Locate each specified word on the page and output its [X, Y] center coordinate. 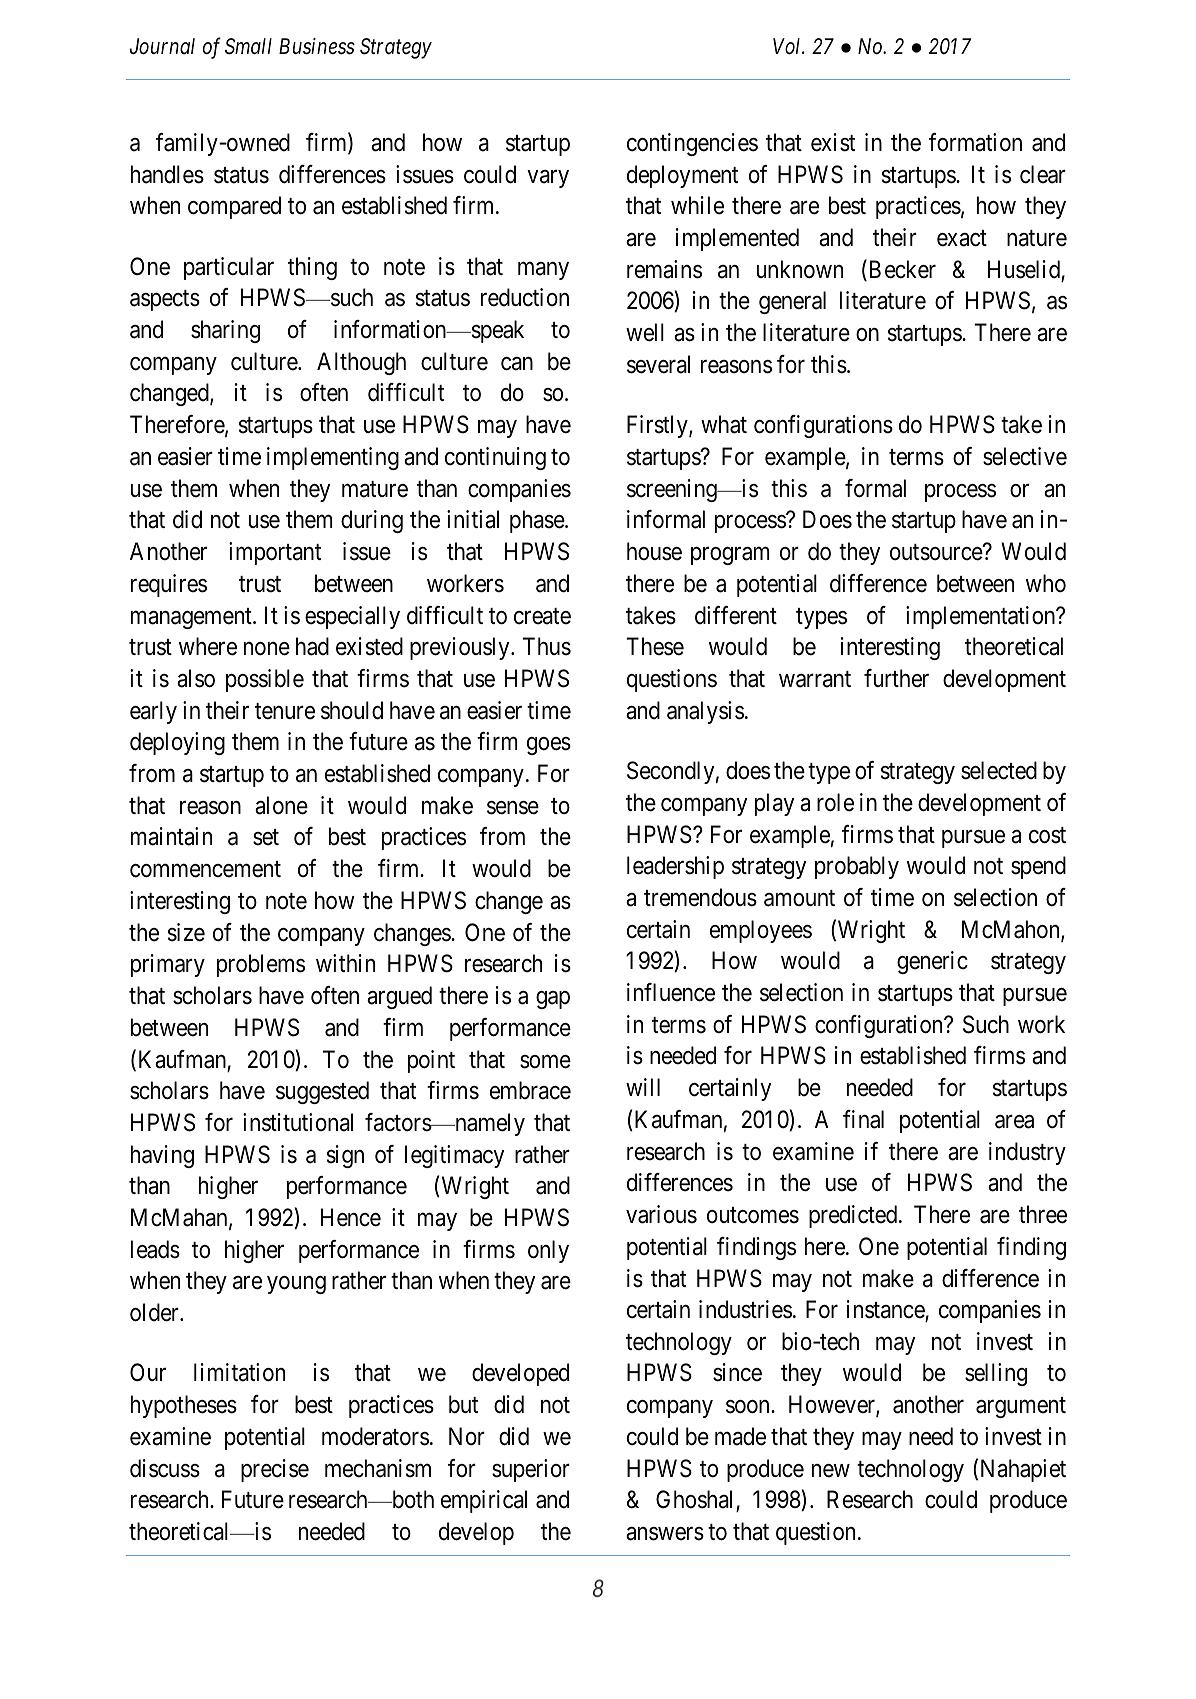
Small [248, 46]
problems [261, 965]
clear [1043, 174]
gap [553, 1000]
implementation [982, 617]
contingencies [692, 144]
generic [932, 962]
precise [275, 1470]
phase [538, 521]
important [275, 553]
